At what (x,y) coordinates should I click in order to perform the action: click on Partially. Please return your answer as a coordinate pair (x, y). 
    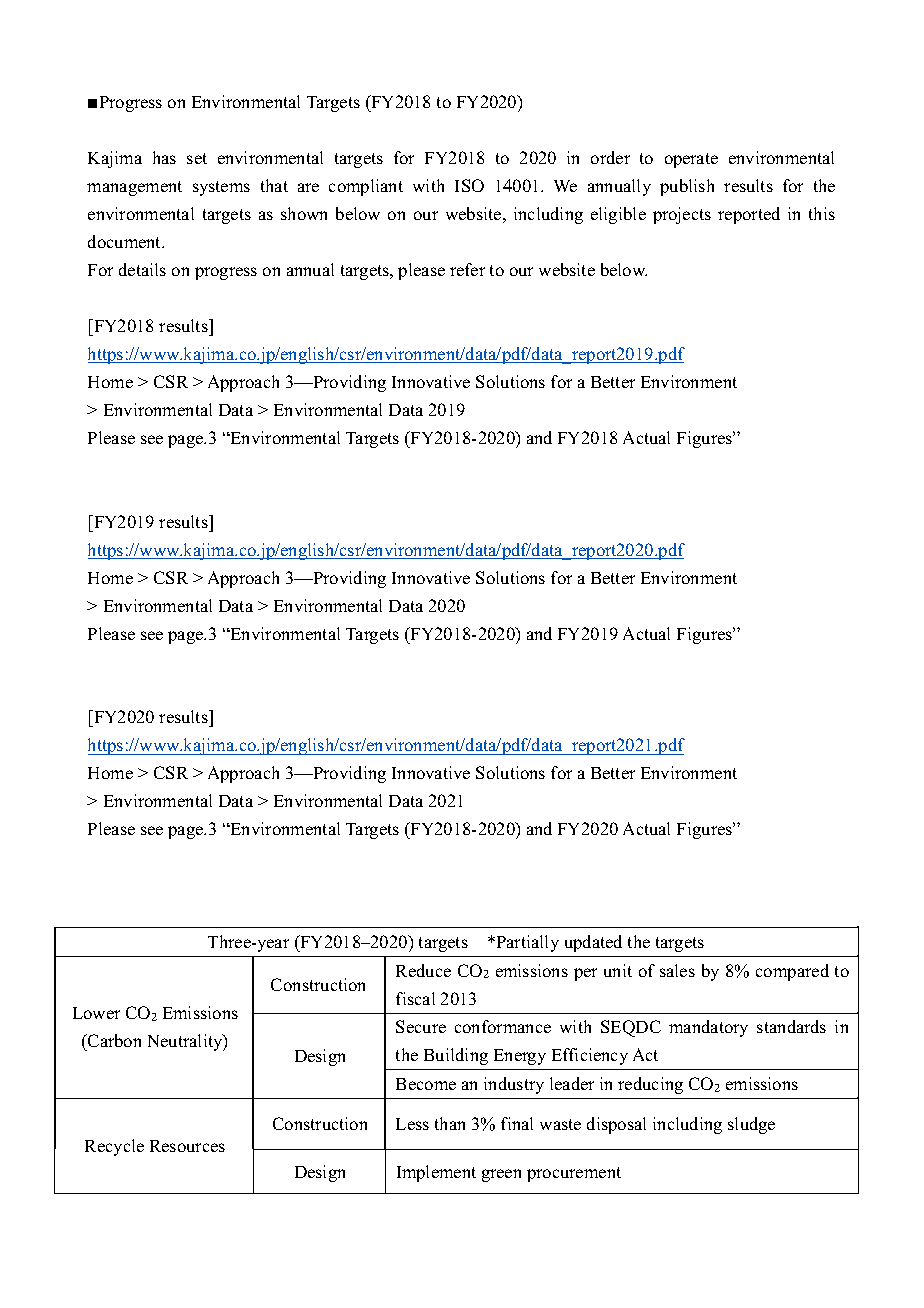
    Looking at the image, I should click on (526, 943).
